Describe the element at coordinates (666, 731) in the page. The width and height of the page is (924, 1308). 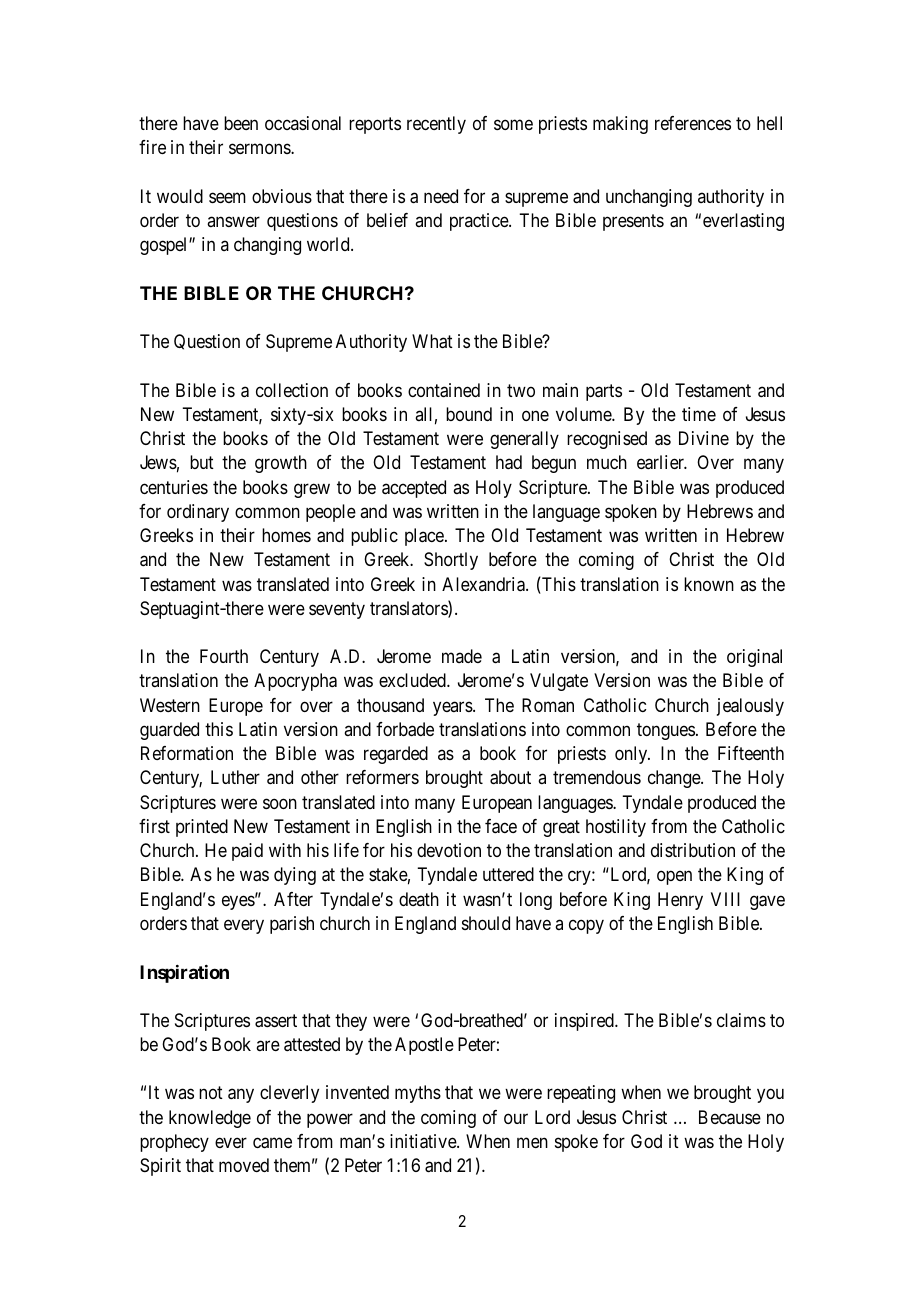
I see `tongues` at that location.
